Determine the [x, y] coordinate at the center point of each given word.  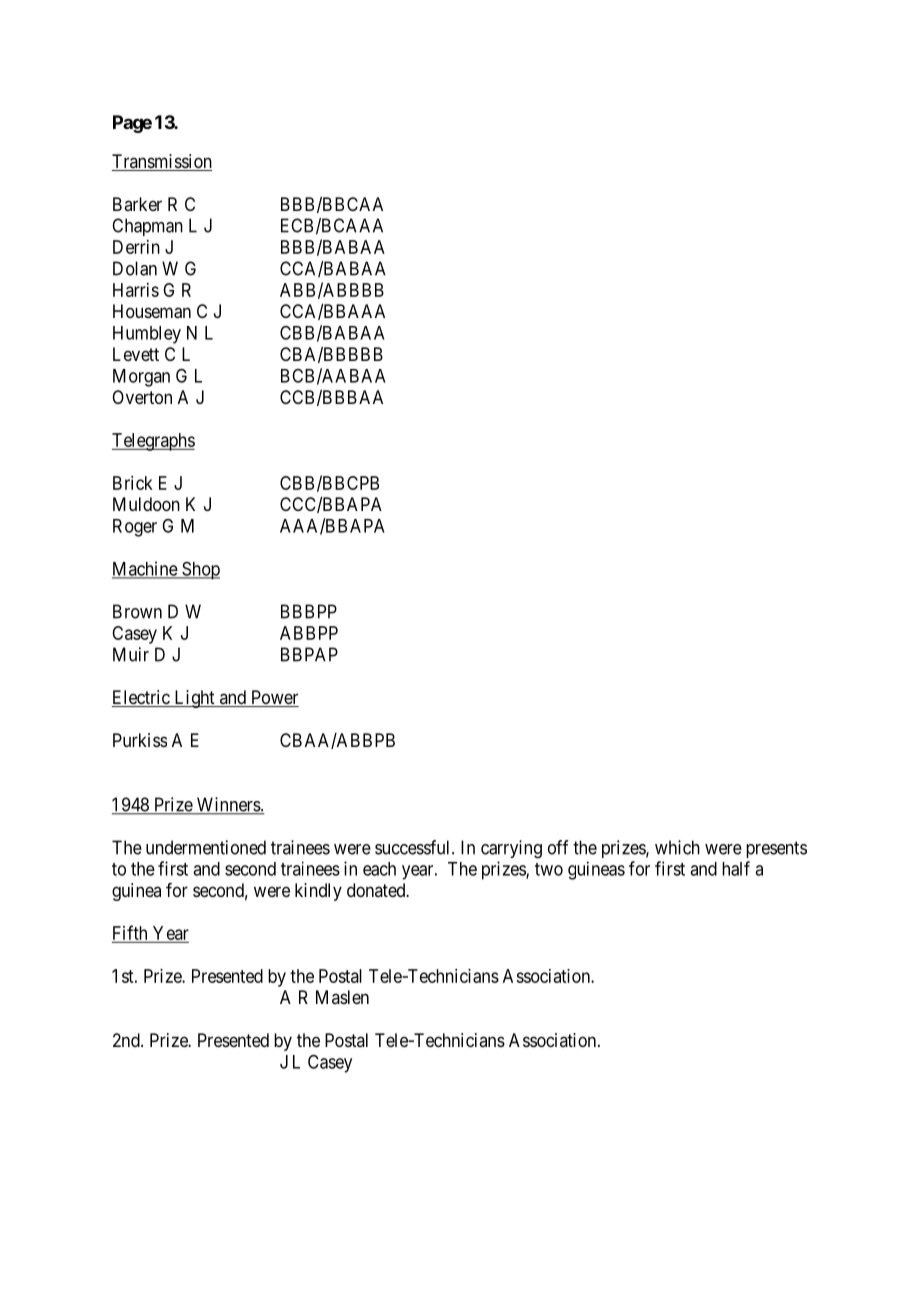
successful [414, 847]
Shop [200, 571]
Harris [136, 290]
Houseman [152, 311]
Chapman [147, 227]
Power [274, 698]
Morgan [141, 378]
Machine [145, 569]
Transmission [161, 162]
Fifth [130, 932]
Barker [137, 204]
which [677, 847]
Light [194, 699]
